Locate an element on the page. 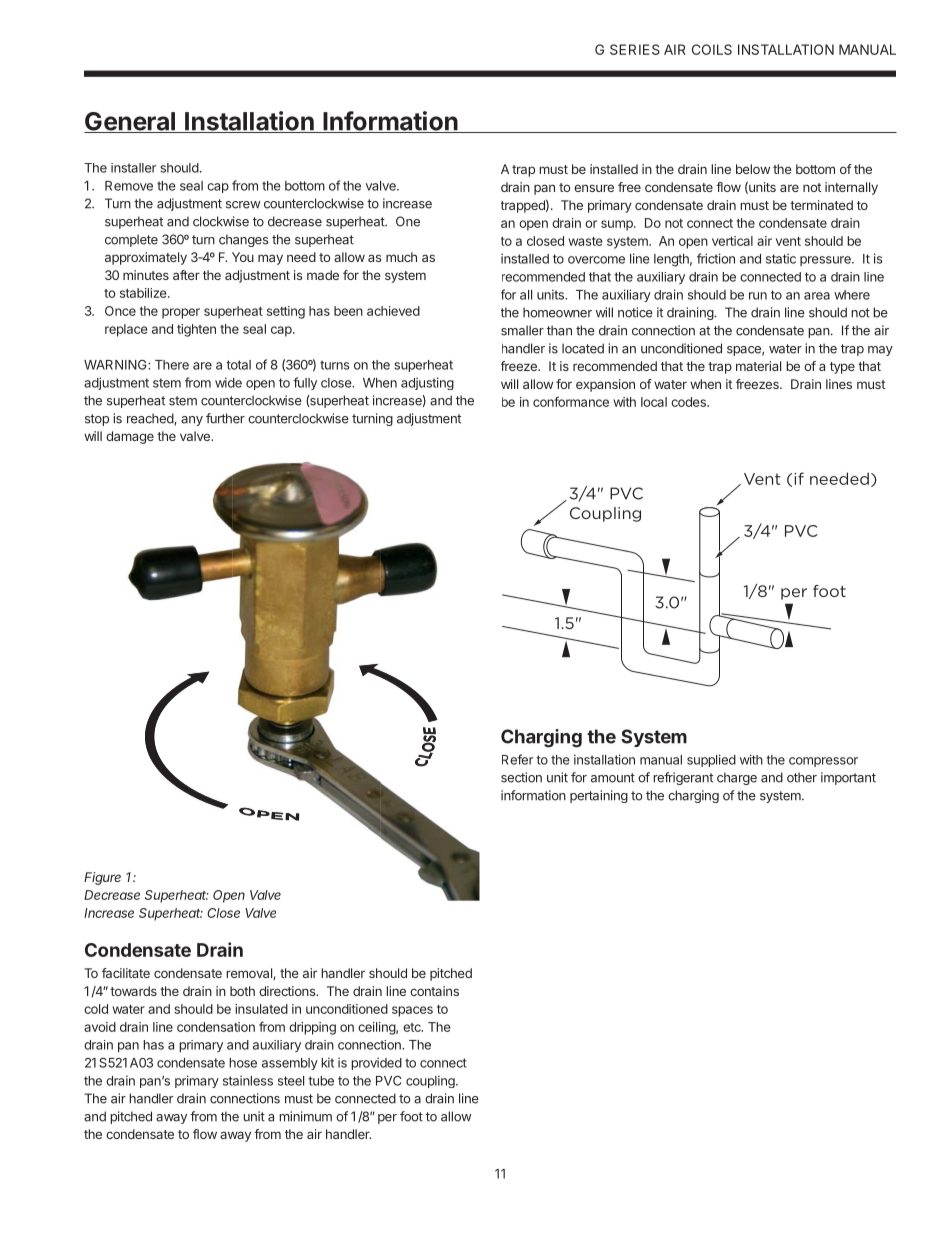  SERIES is located at coordinates (635, 49).
